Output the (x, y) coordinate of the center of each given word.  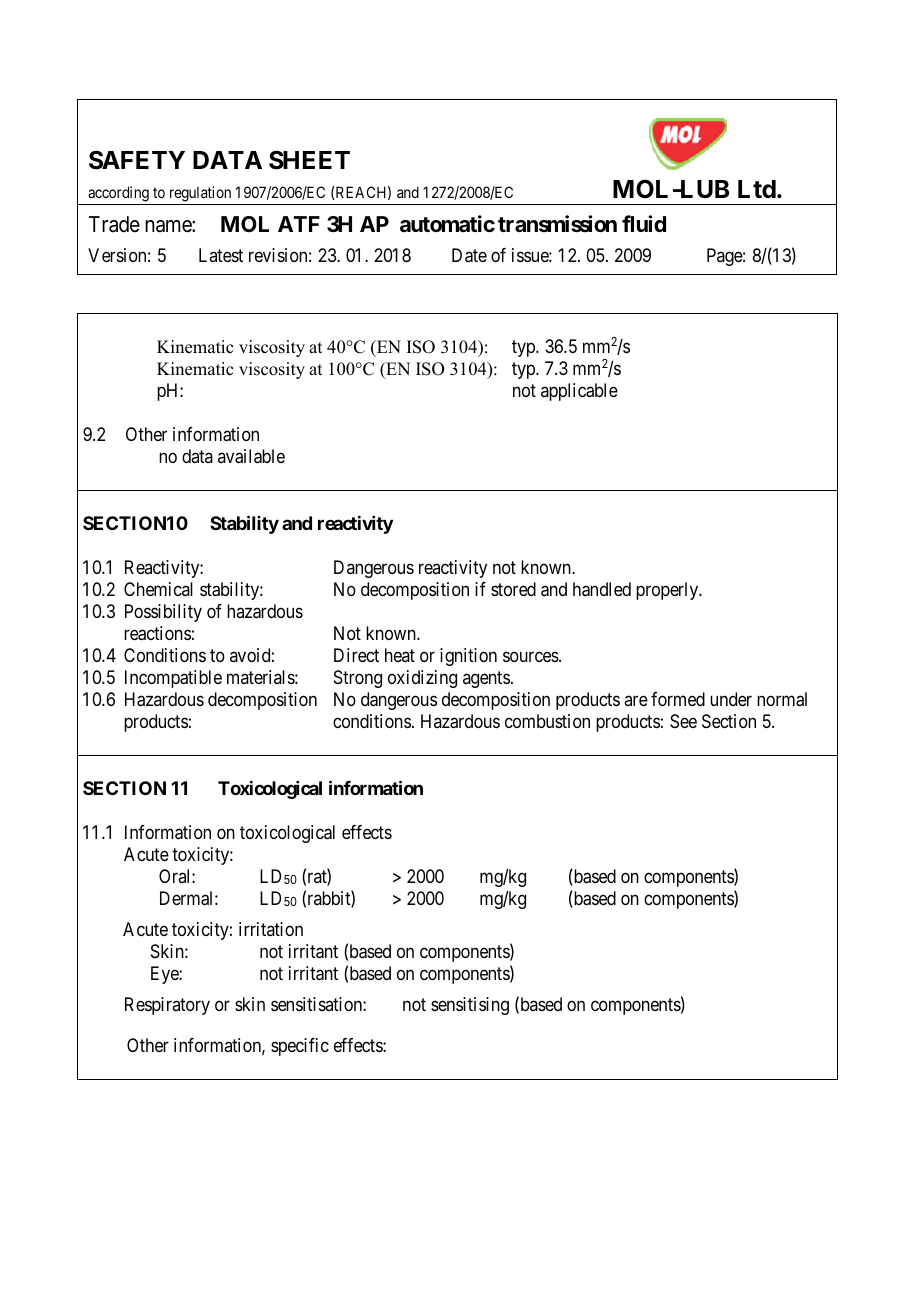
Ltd (757, 189)
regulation (200, 195)
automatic (447, 224)
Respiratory (167, 1006)
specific (300, 1047)
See (683, 721)
